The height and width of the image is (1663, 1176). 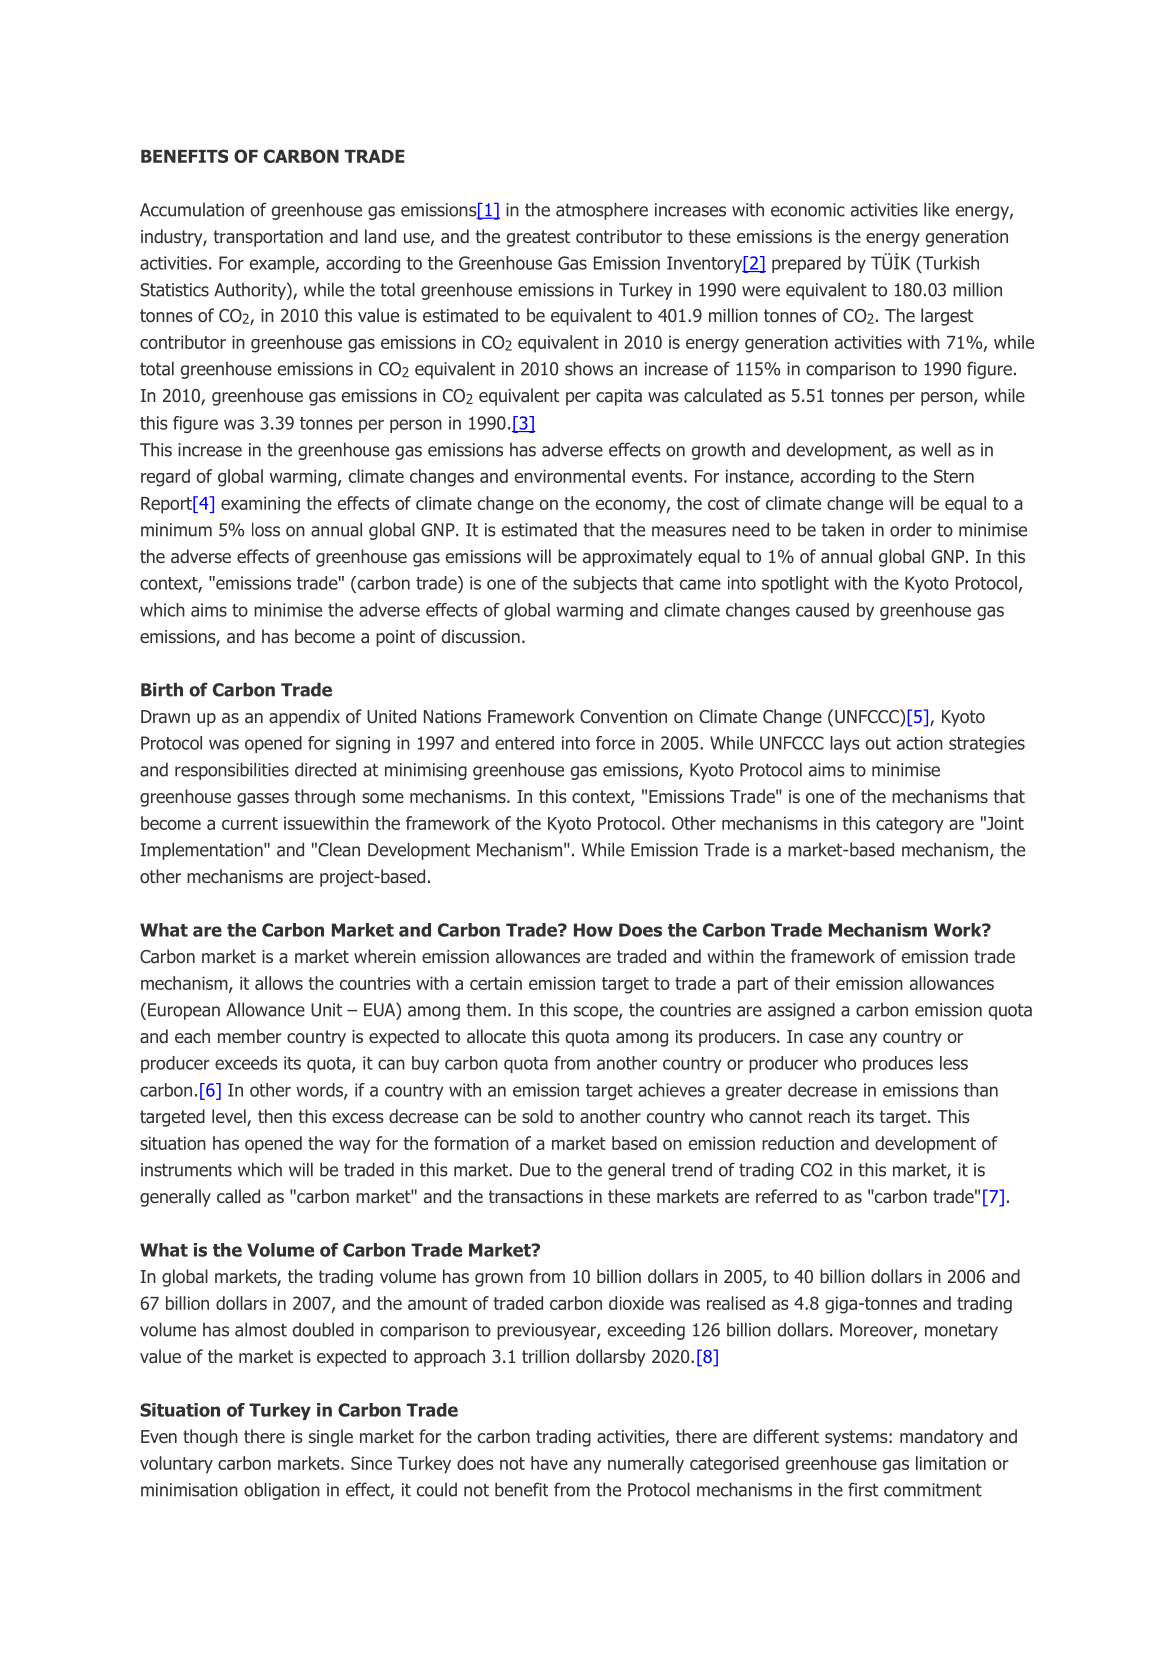 I want to click on greatest, so click(x=538, y=238).
